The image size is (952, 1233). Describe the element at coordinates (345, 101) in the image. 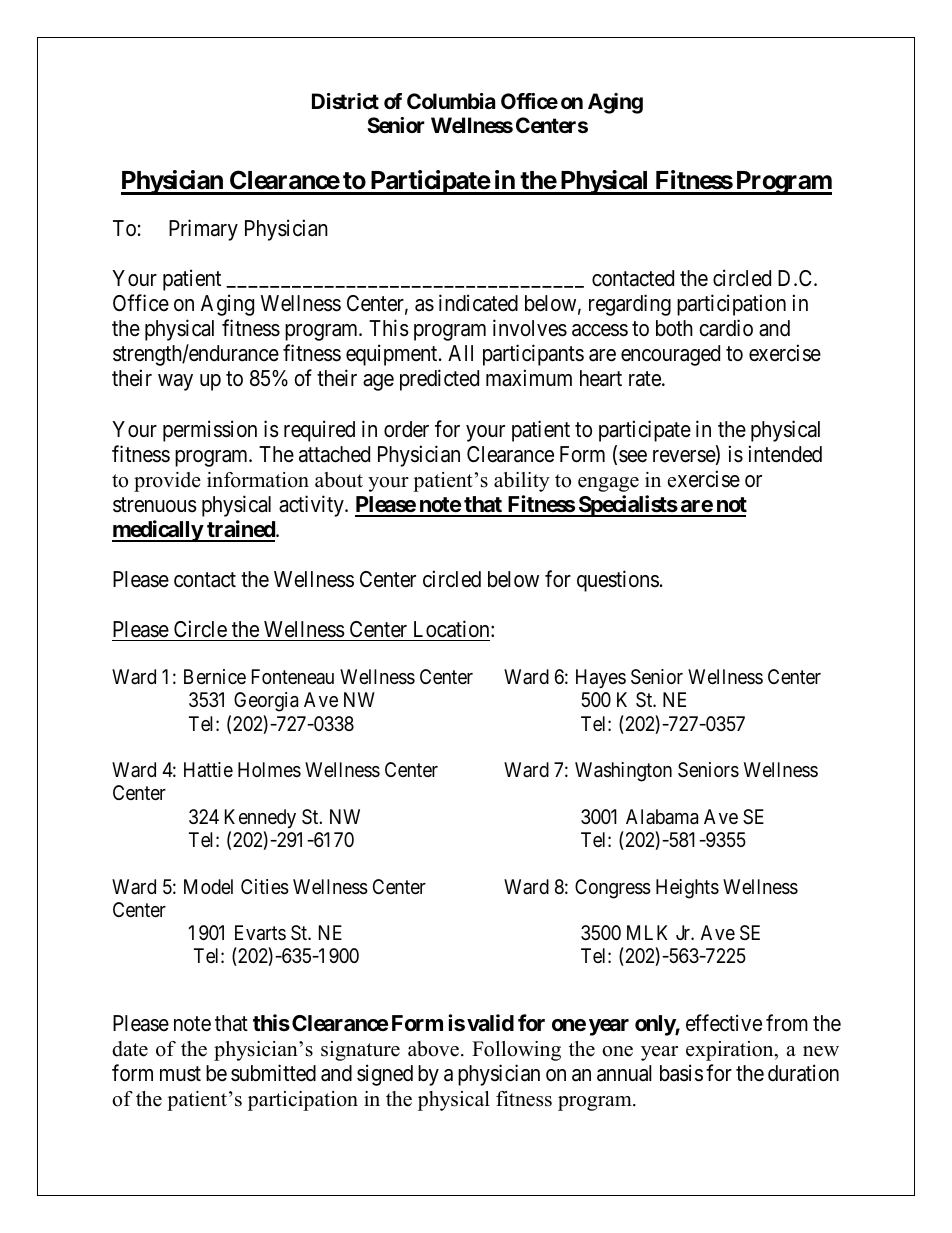

I see `District` at that location.
